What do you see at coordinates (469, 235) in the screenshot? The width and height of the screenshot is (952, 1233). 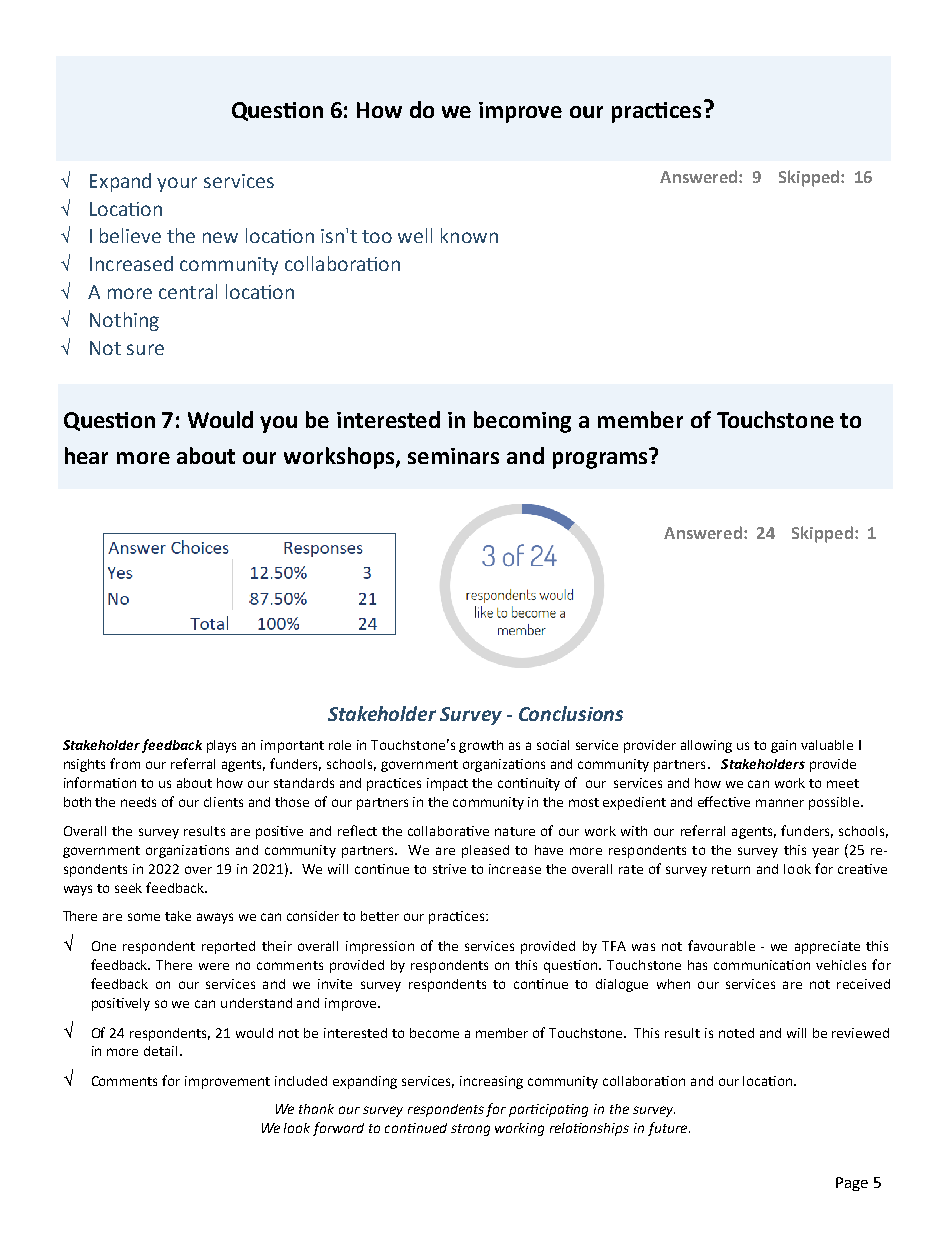 I see `known` at bounding box center [469, 235].
